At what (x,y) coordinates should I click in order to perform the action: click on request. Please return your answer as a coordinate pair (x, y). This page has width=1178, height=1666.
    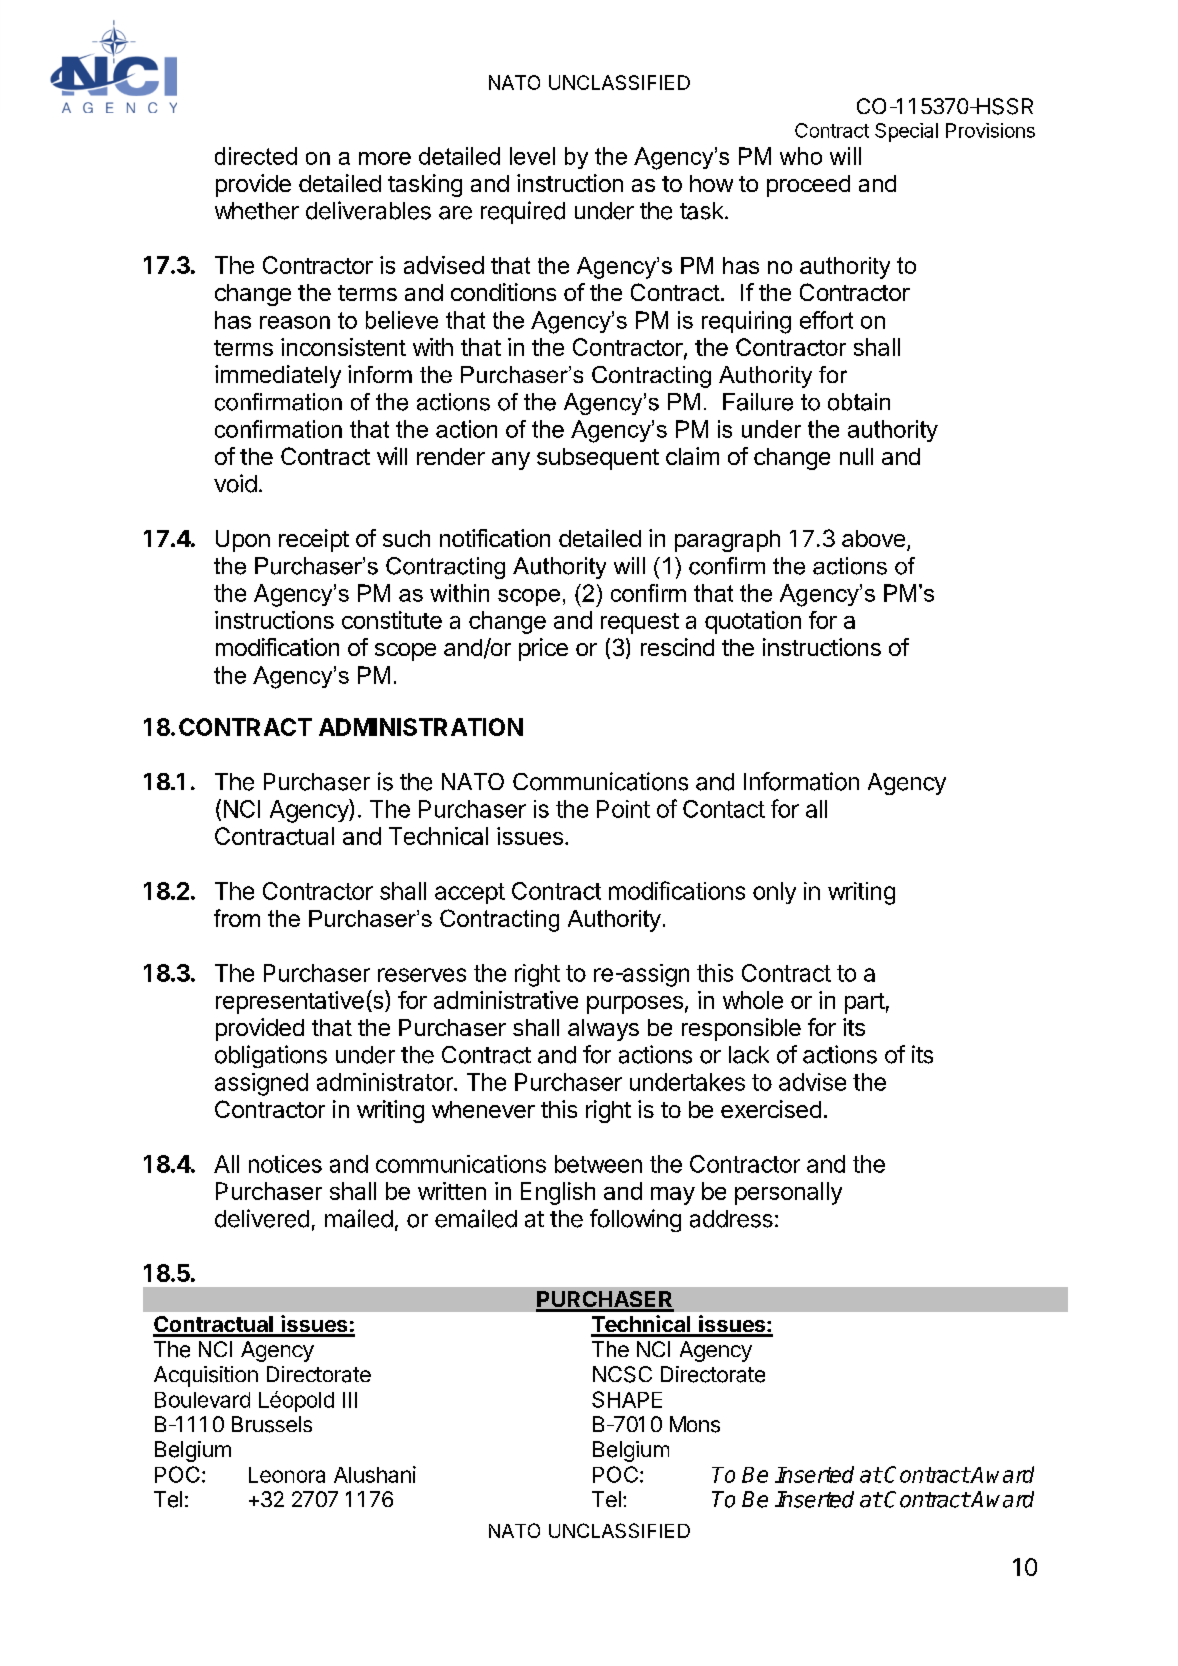
    Looking at the image, I should click on (640, 623).
